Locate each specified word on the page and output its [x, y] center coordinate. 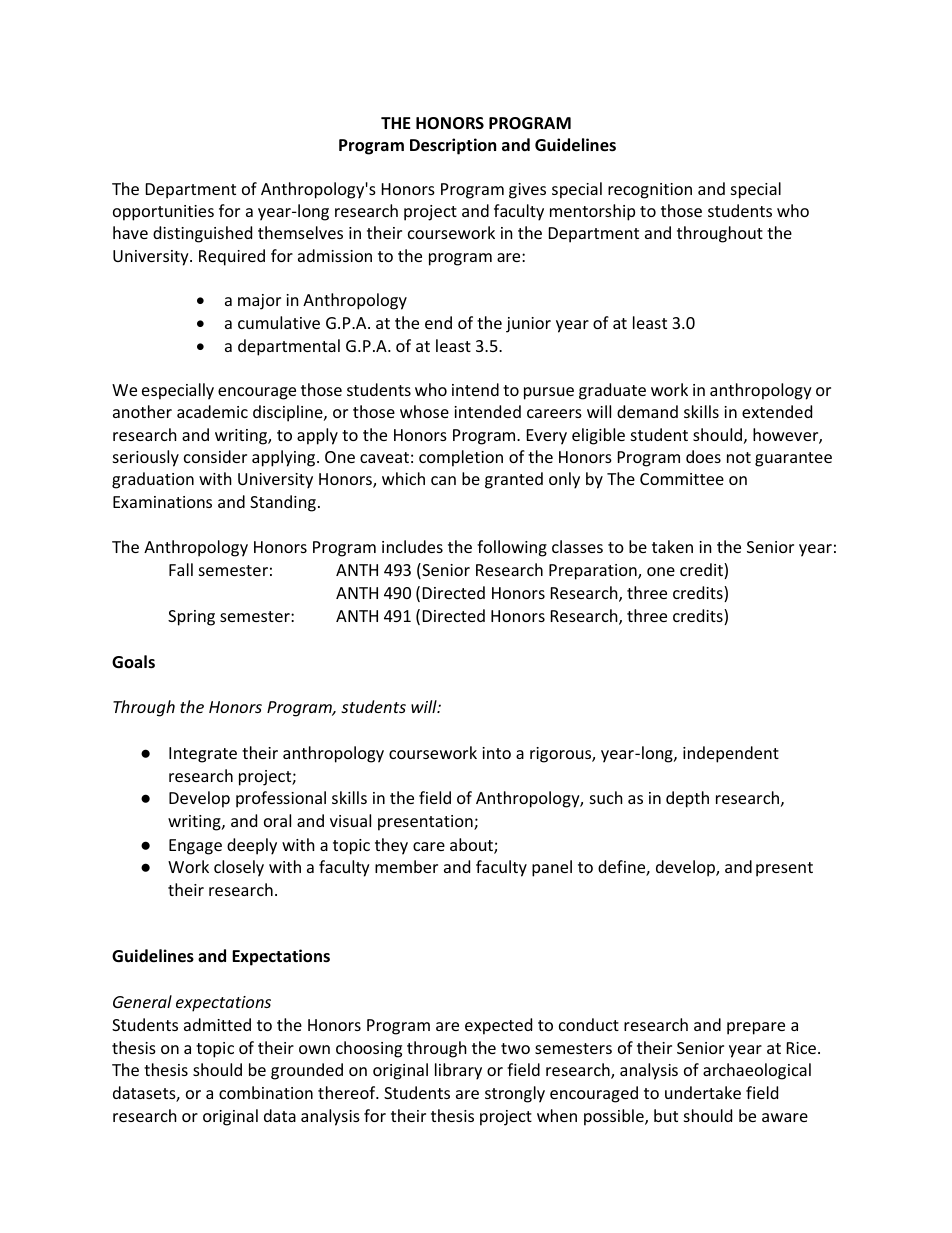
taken [672, 546]
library [458, 1071]
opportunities [163, 213]
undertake [703, 1092]
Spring [191, 618]
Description [453, 146]
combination [266, 1092]
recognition [650, 191]
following [512, 548]
